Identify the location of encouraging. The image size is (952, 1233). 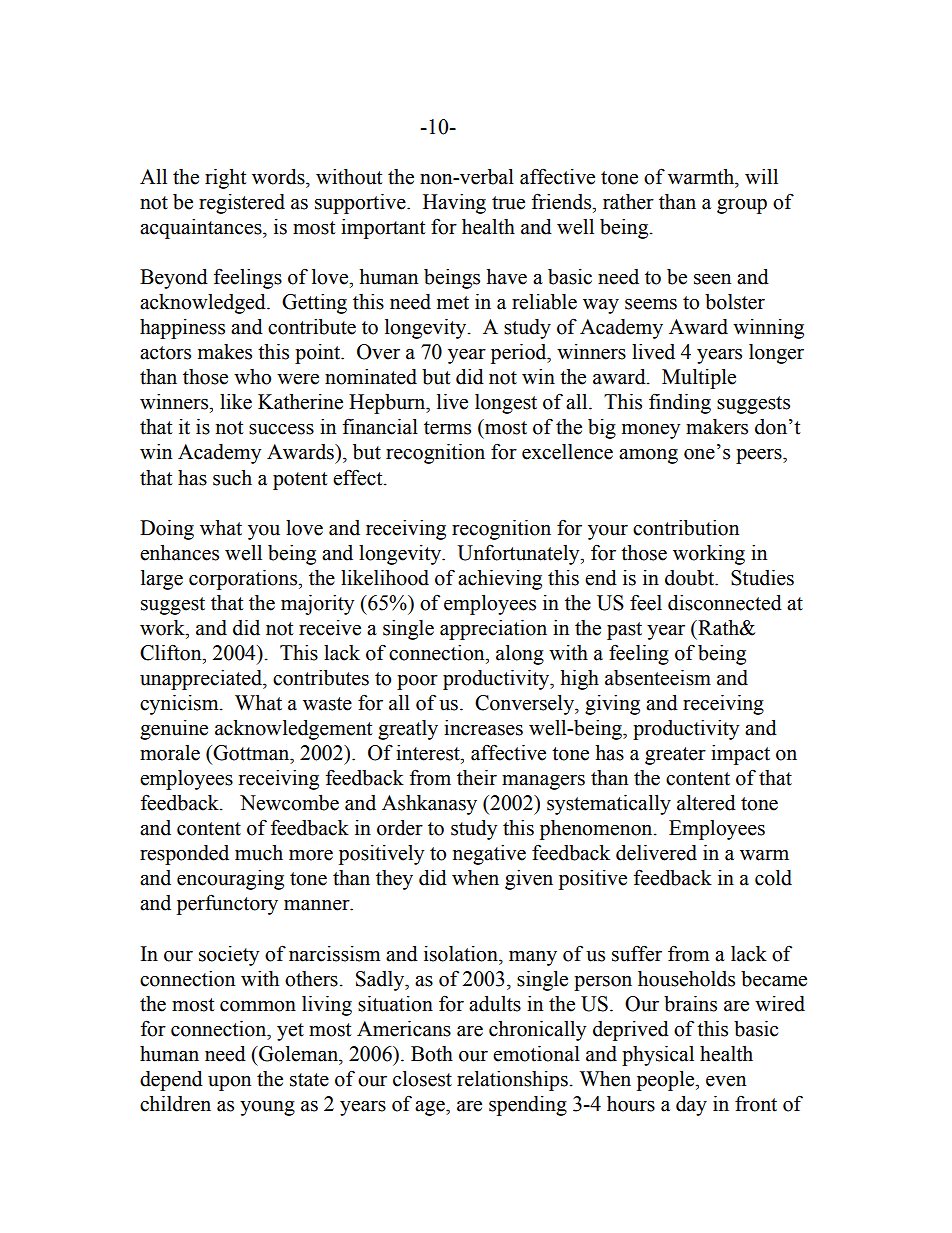
(230, 880).
